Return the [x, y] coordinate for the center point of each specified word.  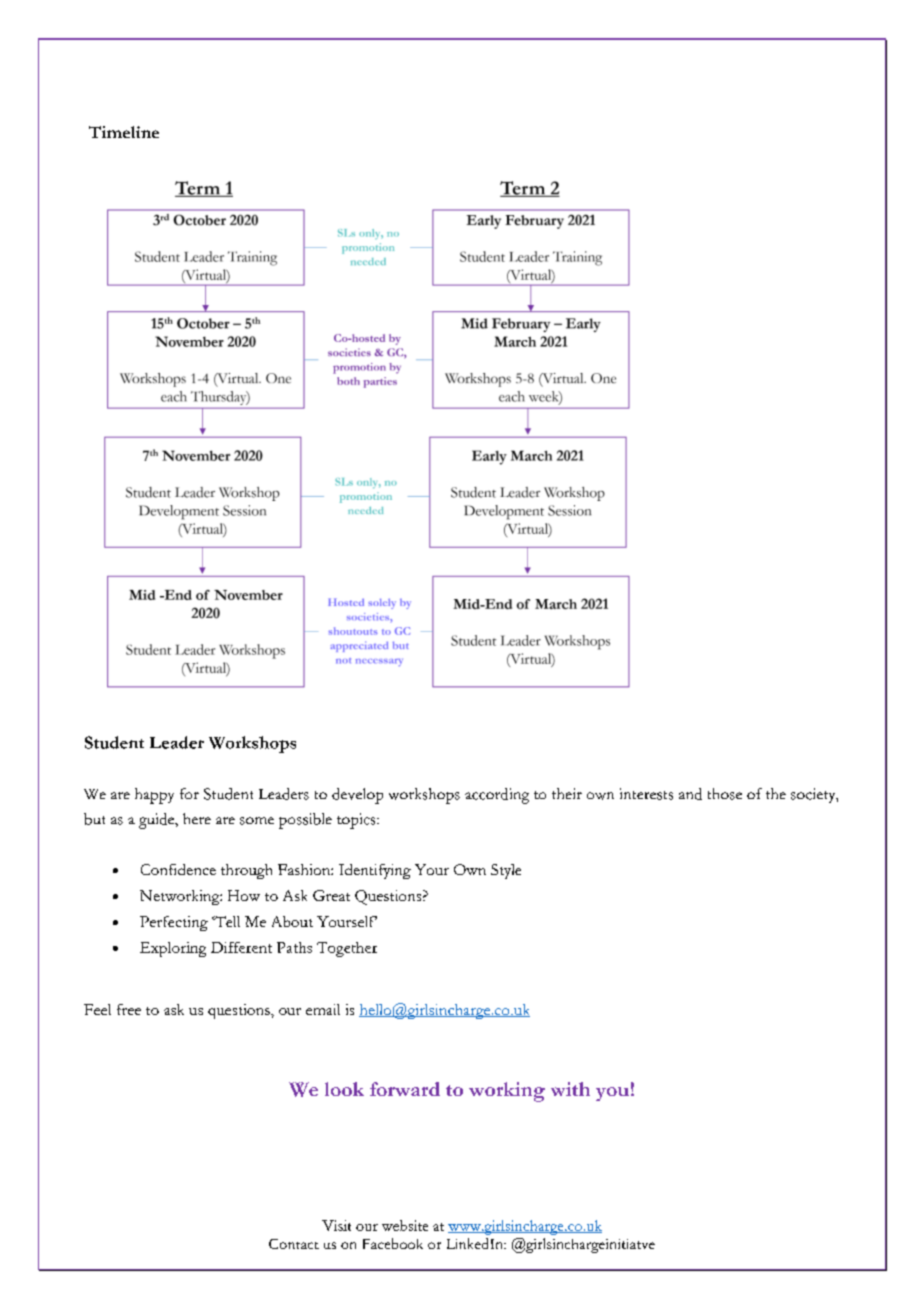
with [570, 1089]
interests [646, 794]
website [405, 1225]
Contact [294, 1244]
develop [357, 796]
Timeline [124, 132]
